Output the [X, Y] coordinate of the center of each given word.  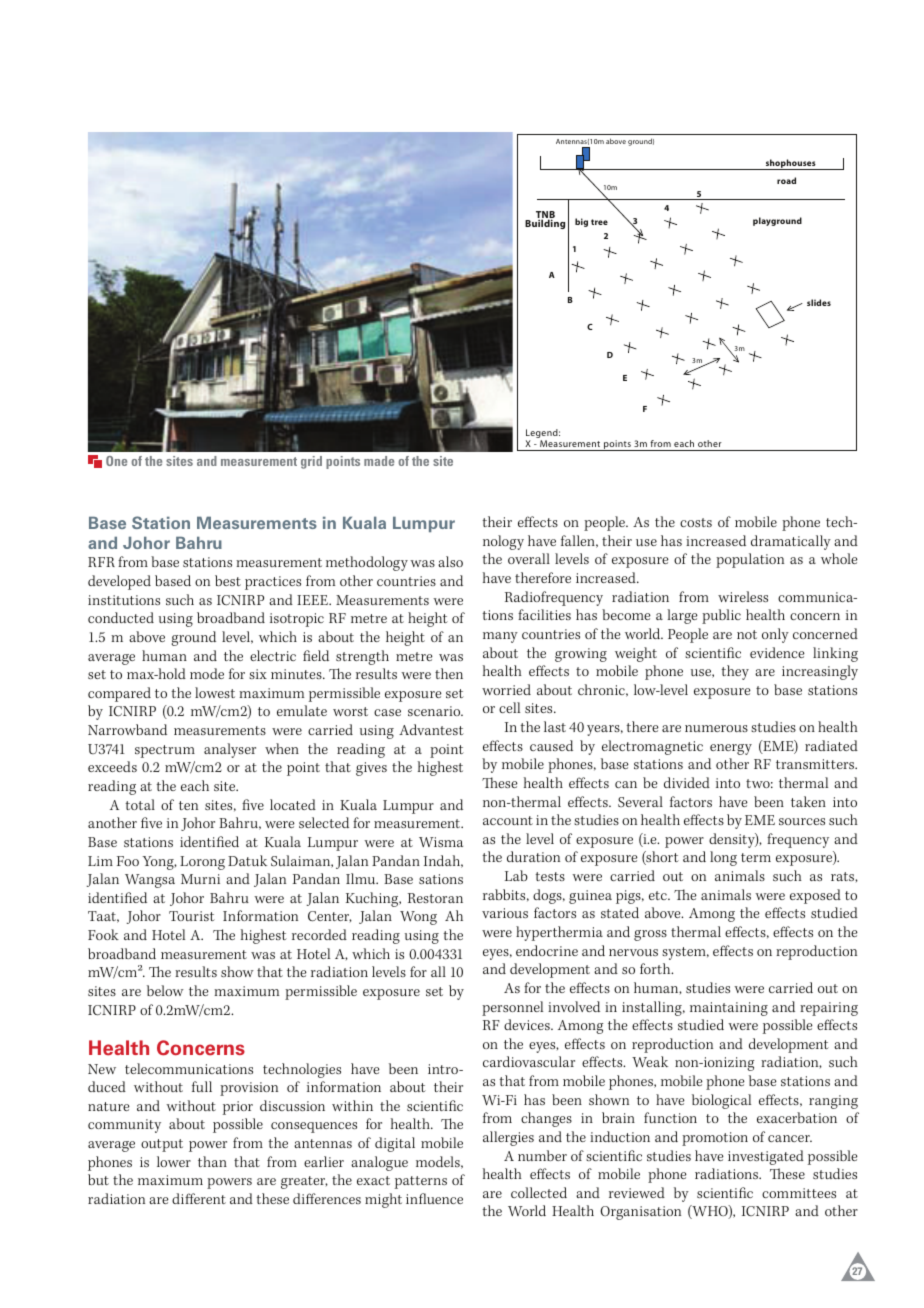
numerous [716, 728]
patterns [421, 1182]
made [379, 461]
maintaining [729, 1009]
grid [311, 462]
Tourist [192, 916]
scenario [435, 711]
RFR [101, 562]
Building [545, 224]
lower [174, 1161]
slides [819, 302]
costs [696, 522]
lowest [215, 692]
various [505, 913]
